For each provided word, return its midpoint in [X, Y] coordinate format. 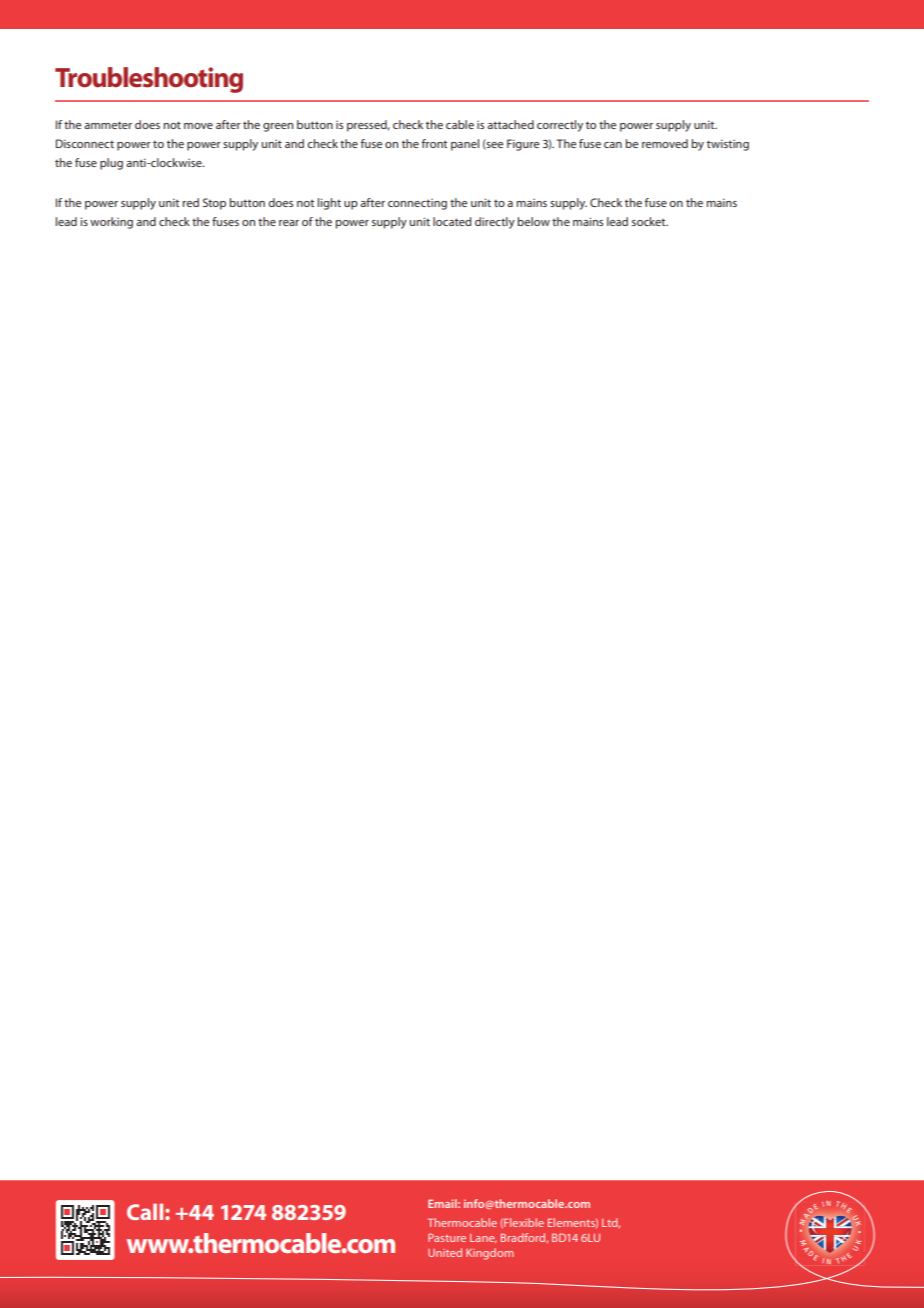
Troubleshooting [149, 80]
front [434, 143]
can [613, 145]
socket [650, 221]
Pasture [447, 1237]
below [533, 221]
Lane [483, 1238]
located [452, 221]
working [111, 223]
